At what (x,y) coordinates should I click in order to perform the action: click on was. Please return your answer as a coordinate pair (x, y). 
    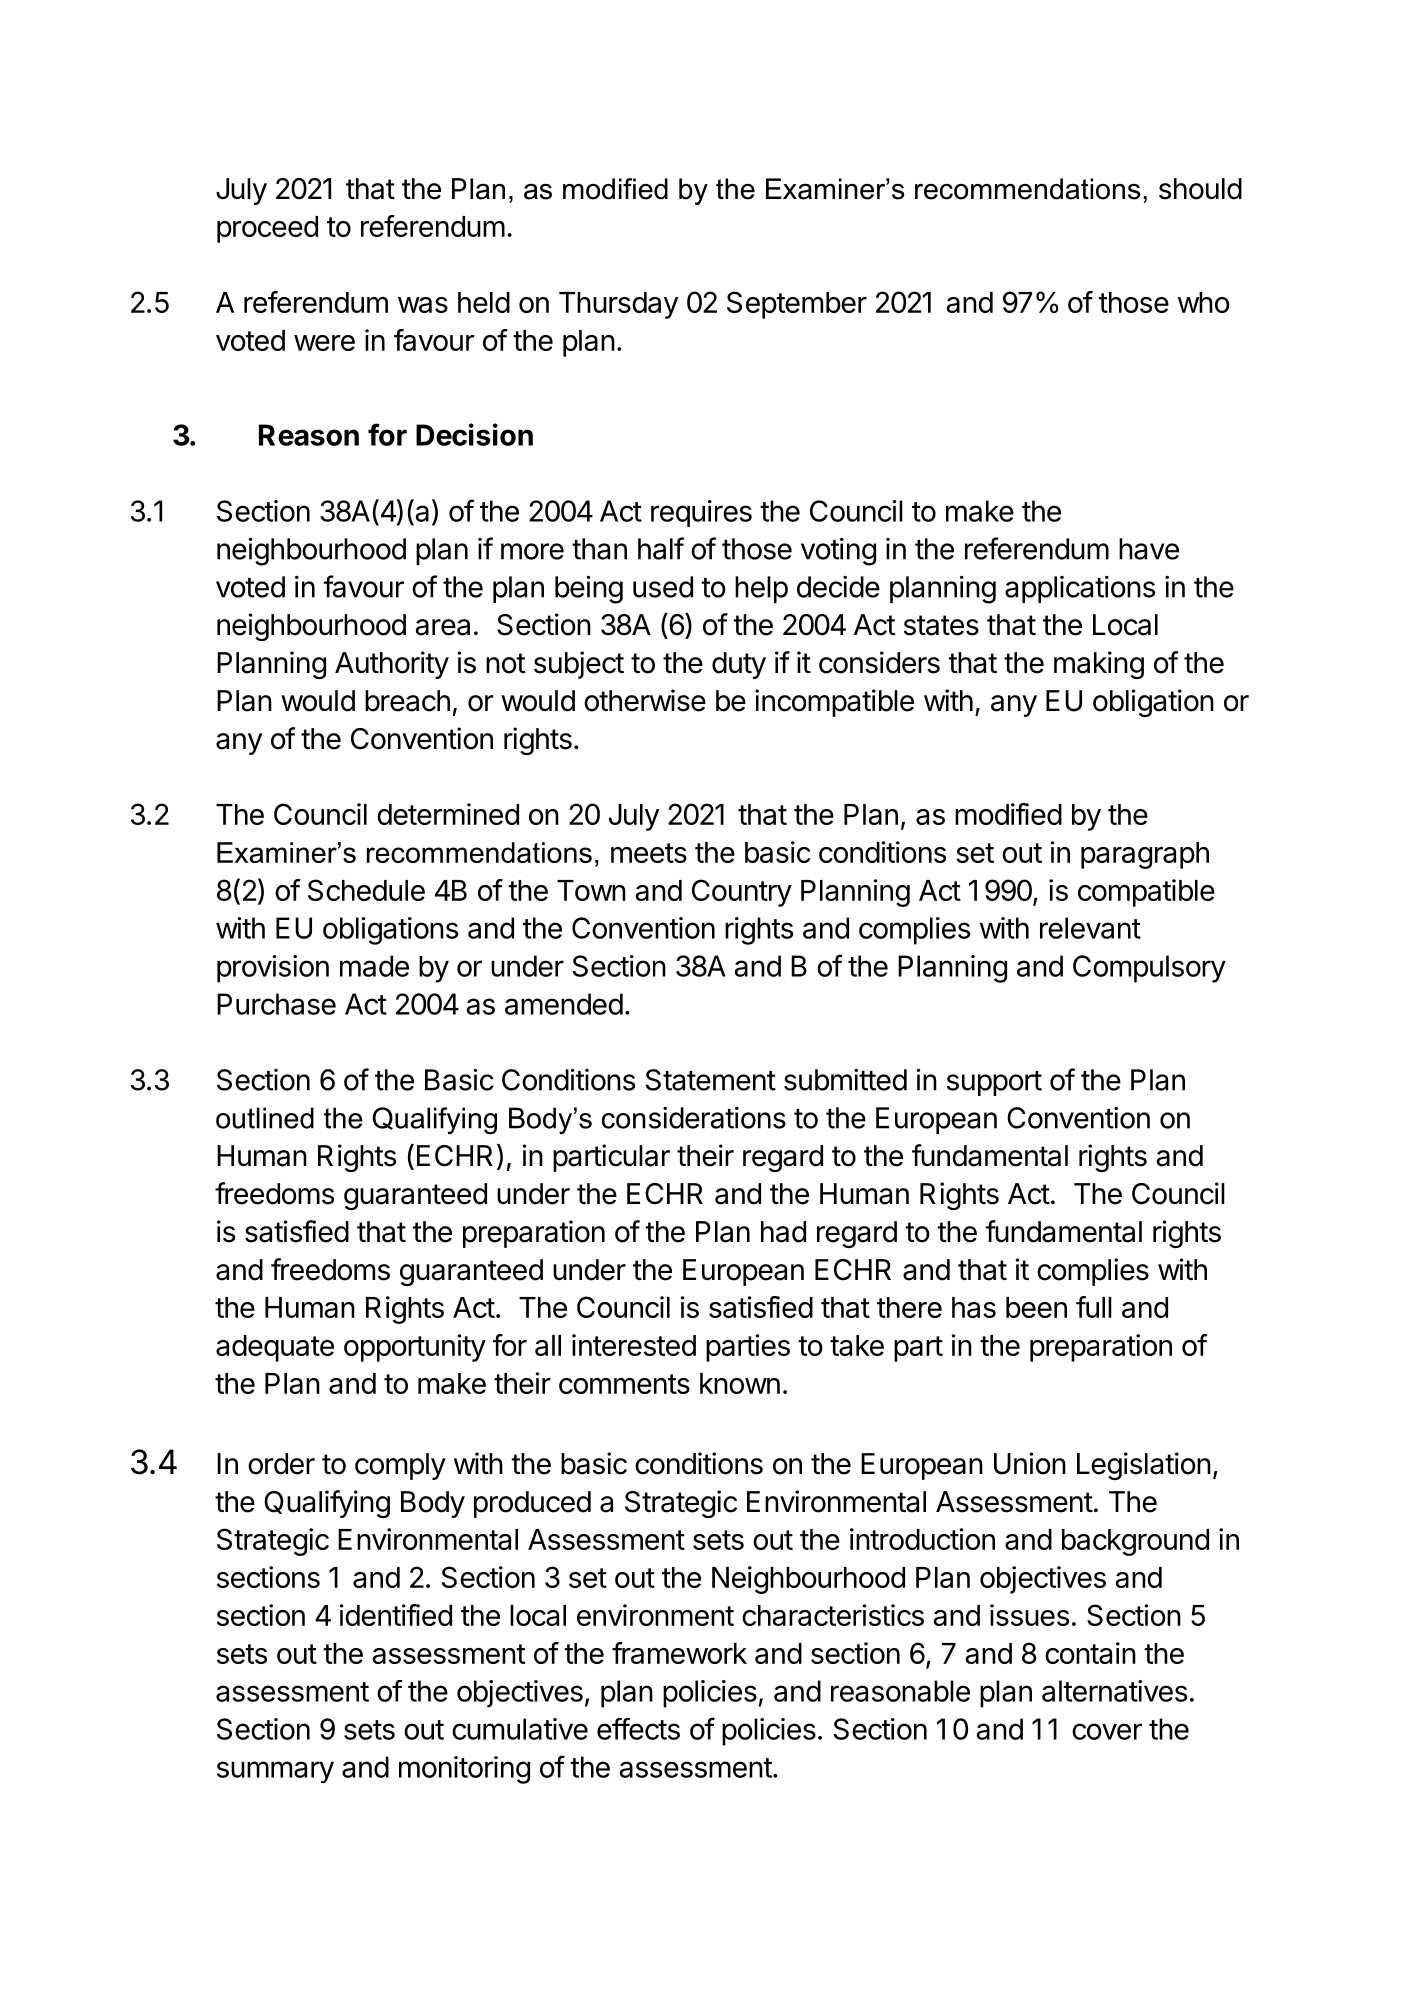
    Looking at the image, I should click on (423, 305).
